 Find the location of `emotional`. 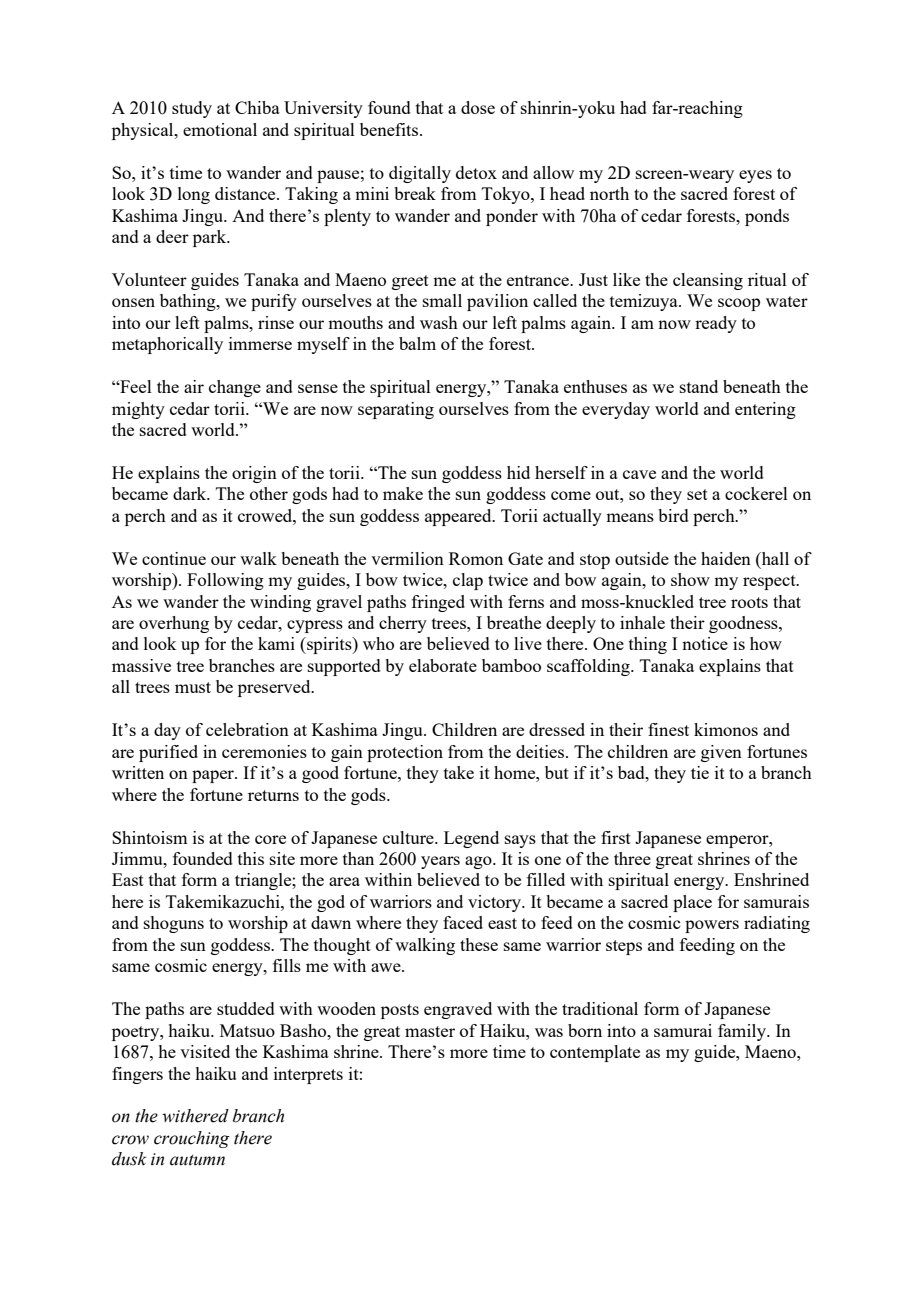

emotional is located at coordinates (220, 129).
